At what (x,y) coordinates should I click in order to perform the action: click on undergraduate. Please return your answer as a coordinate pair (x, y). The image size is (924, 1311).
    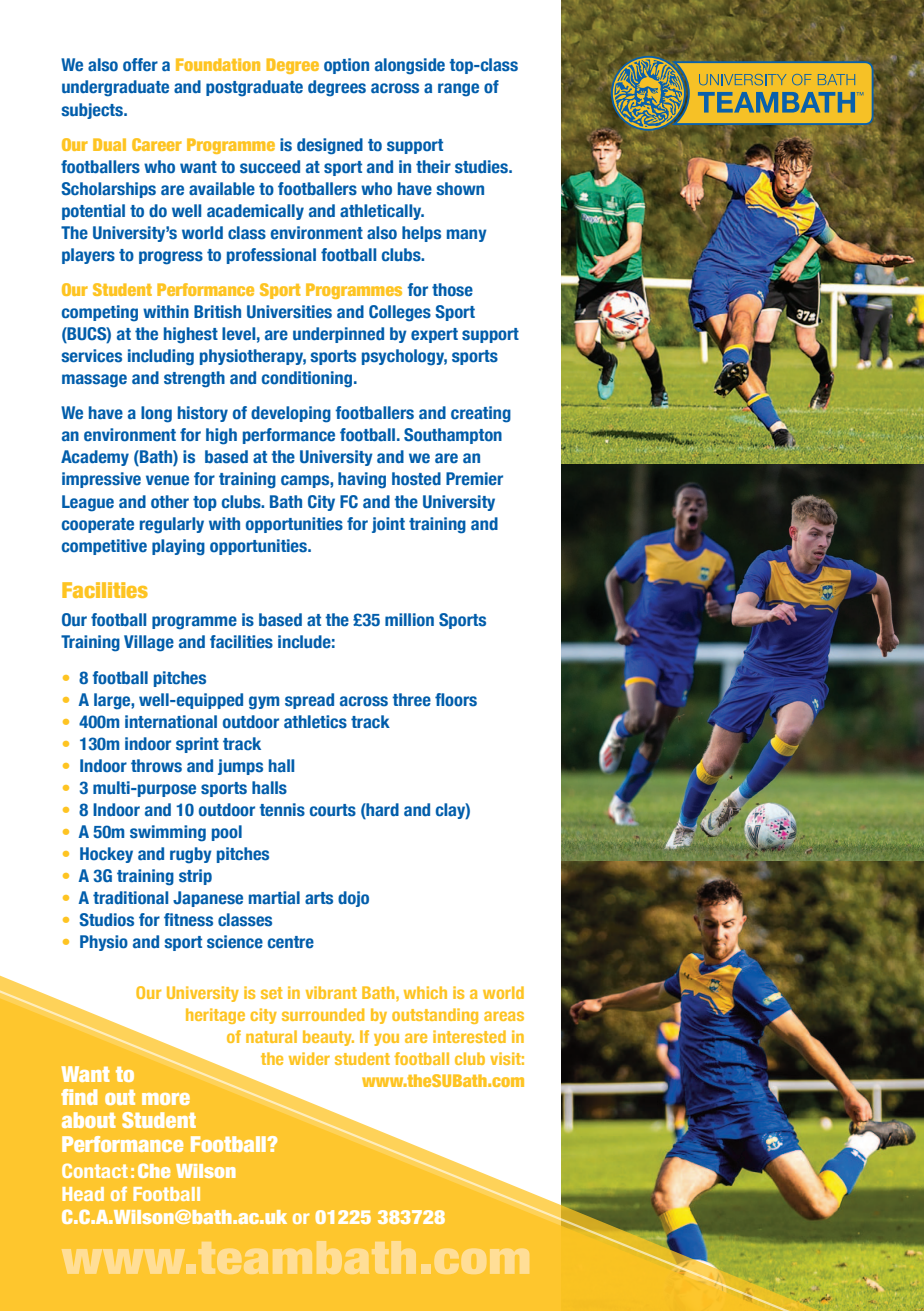
    Looking at the image, I should click on (115, 88).
